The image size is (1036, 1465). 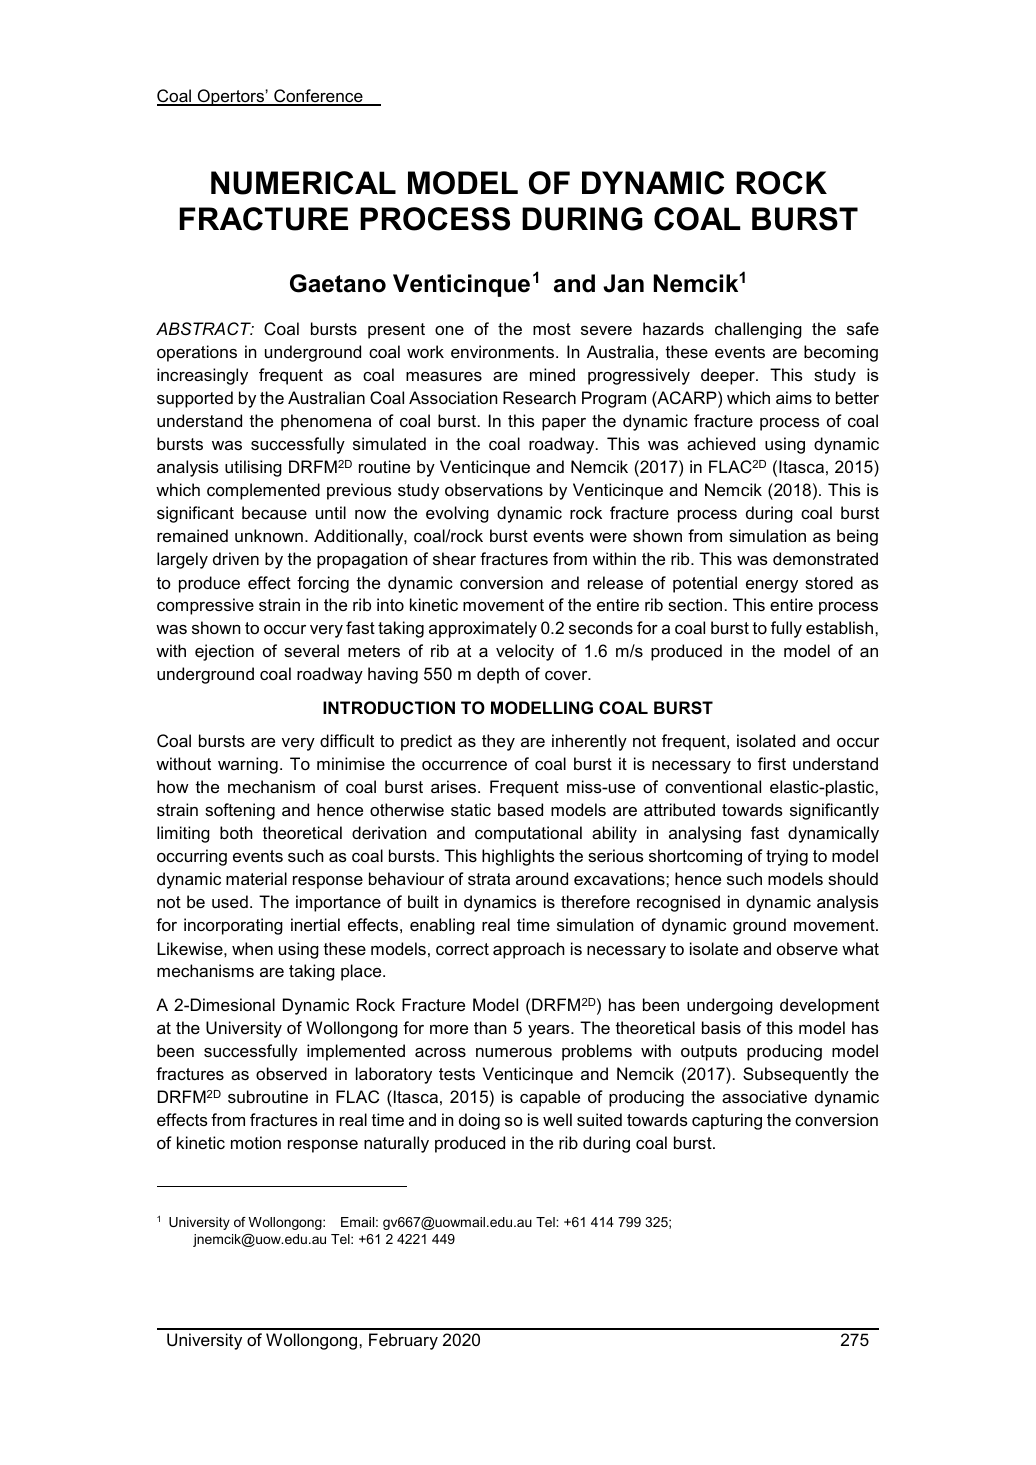 What do you see at coordinates (303, 183) in the document?
I see `NUMERICAL` at bounding box center [303, 183].
